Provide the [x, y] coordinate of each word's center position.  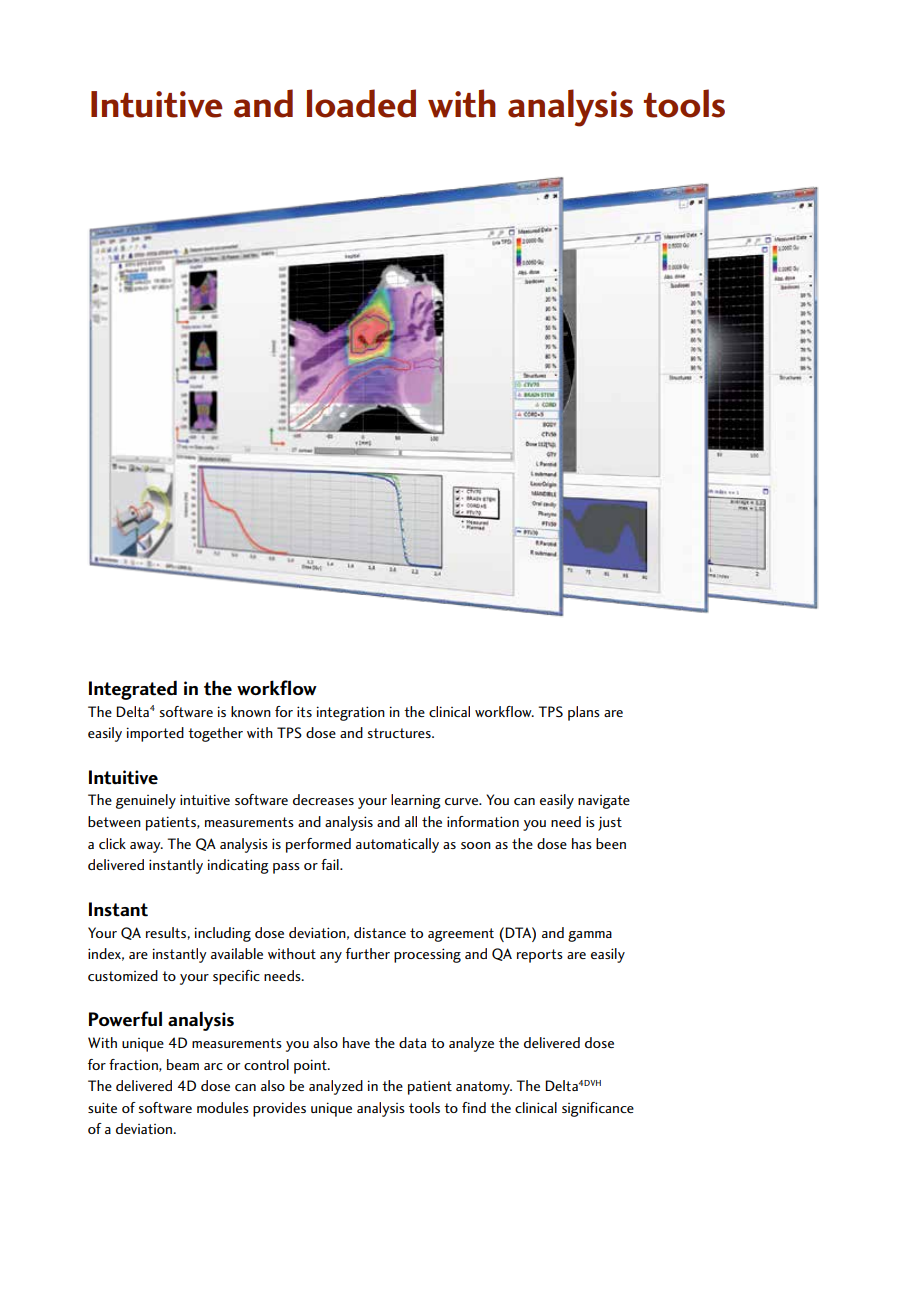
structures [400, 733]
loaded [361, 103]
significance [598, 1109]
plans [584, 713]
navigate [604, 802]
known [251, 711]
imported [155, 734]
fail [331, 864]
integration [351, 713]
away [146, 847]
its [304, 711]
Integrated [133, 690]
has [582, 843]
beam [183, 1064]
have [356, 1042]
